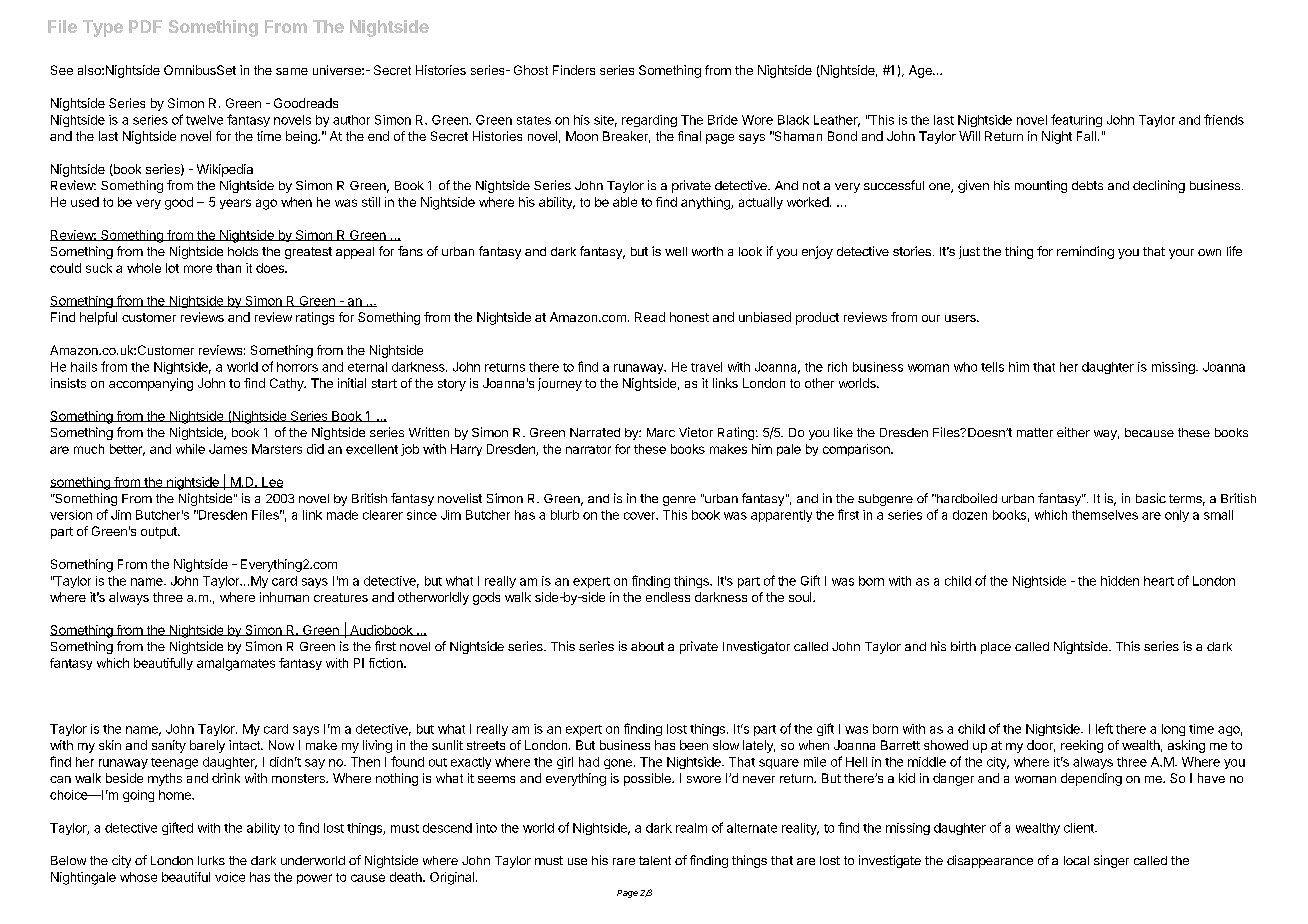 The height and width of the page is (924, 1308). I want to click on tells, so click(992, 367).
